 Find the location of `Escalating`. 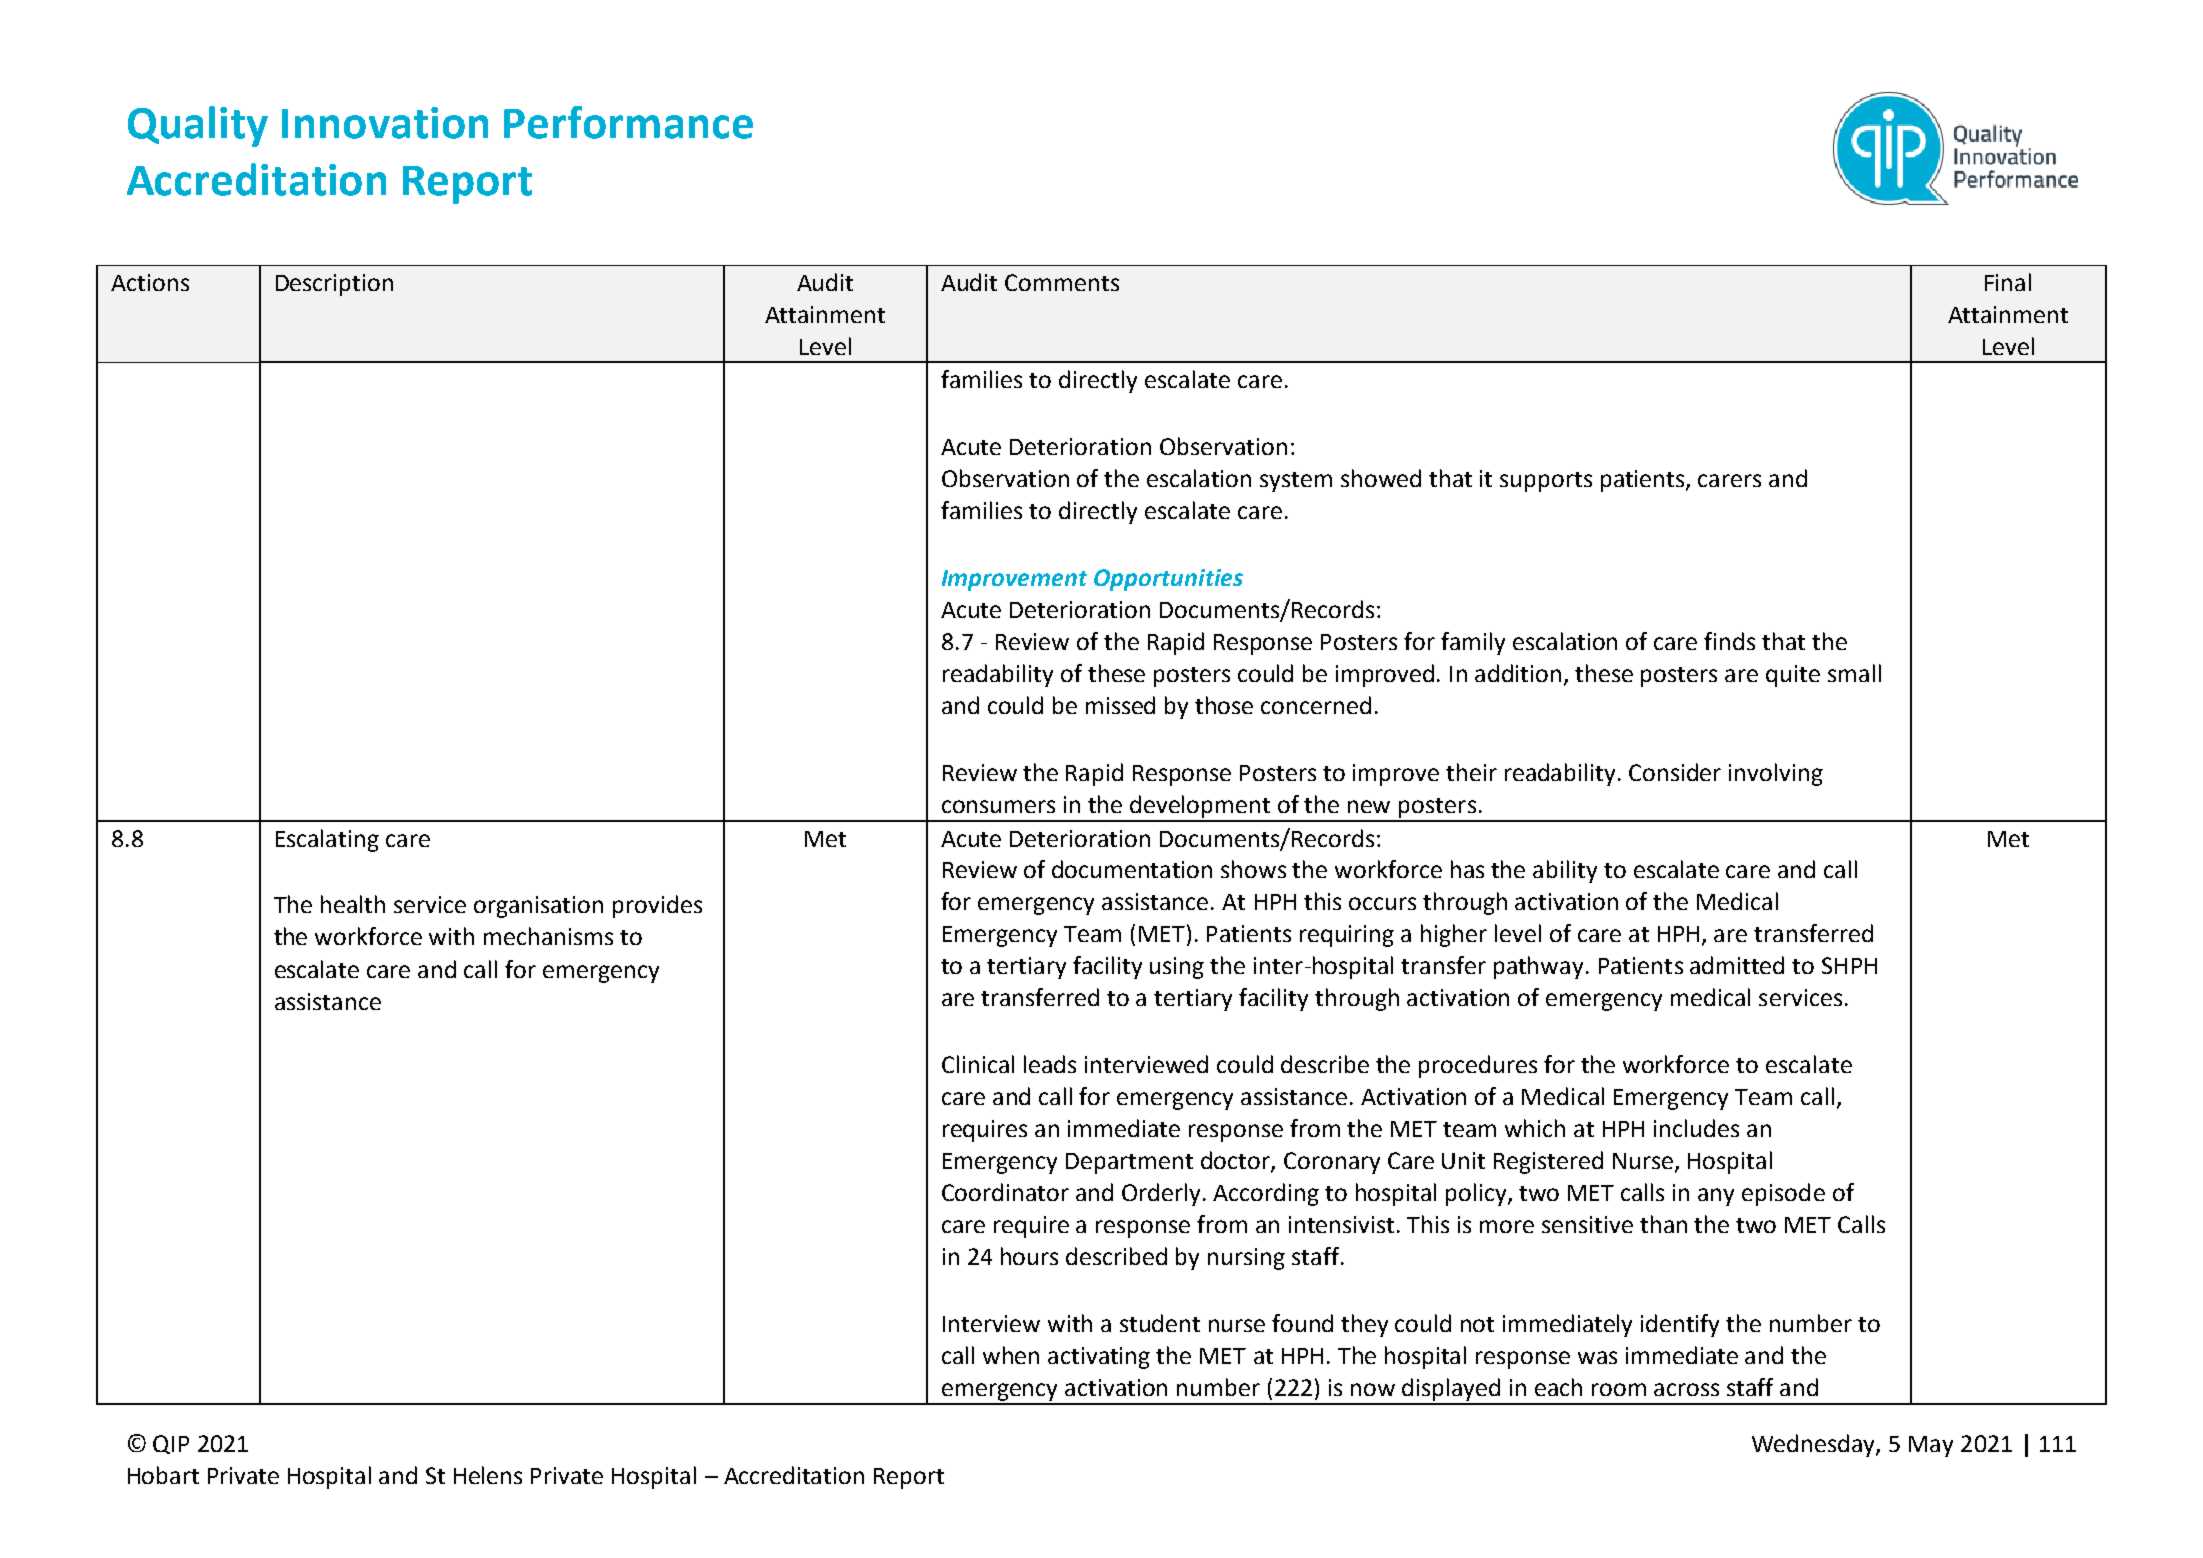

Escalating is located at coordinates (327, 840).
